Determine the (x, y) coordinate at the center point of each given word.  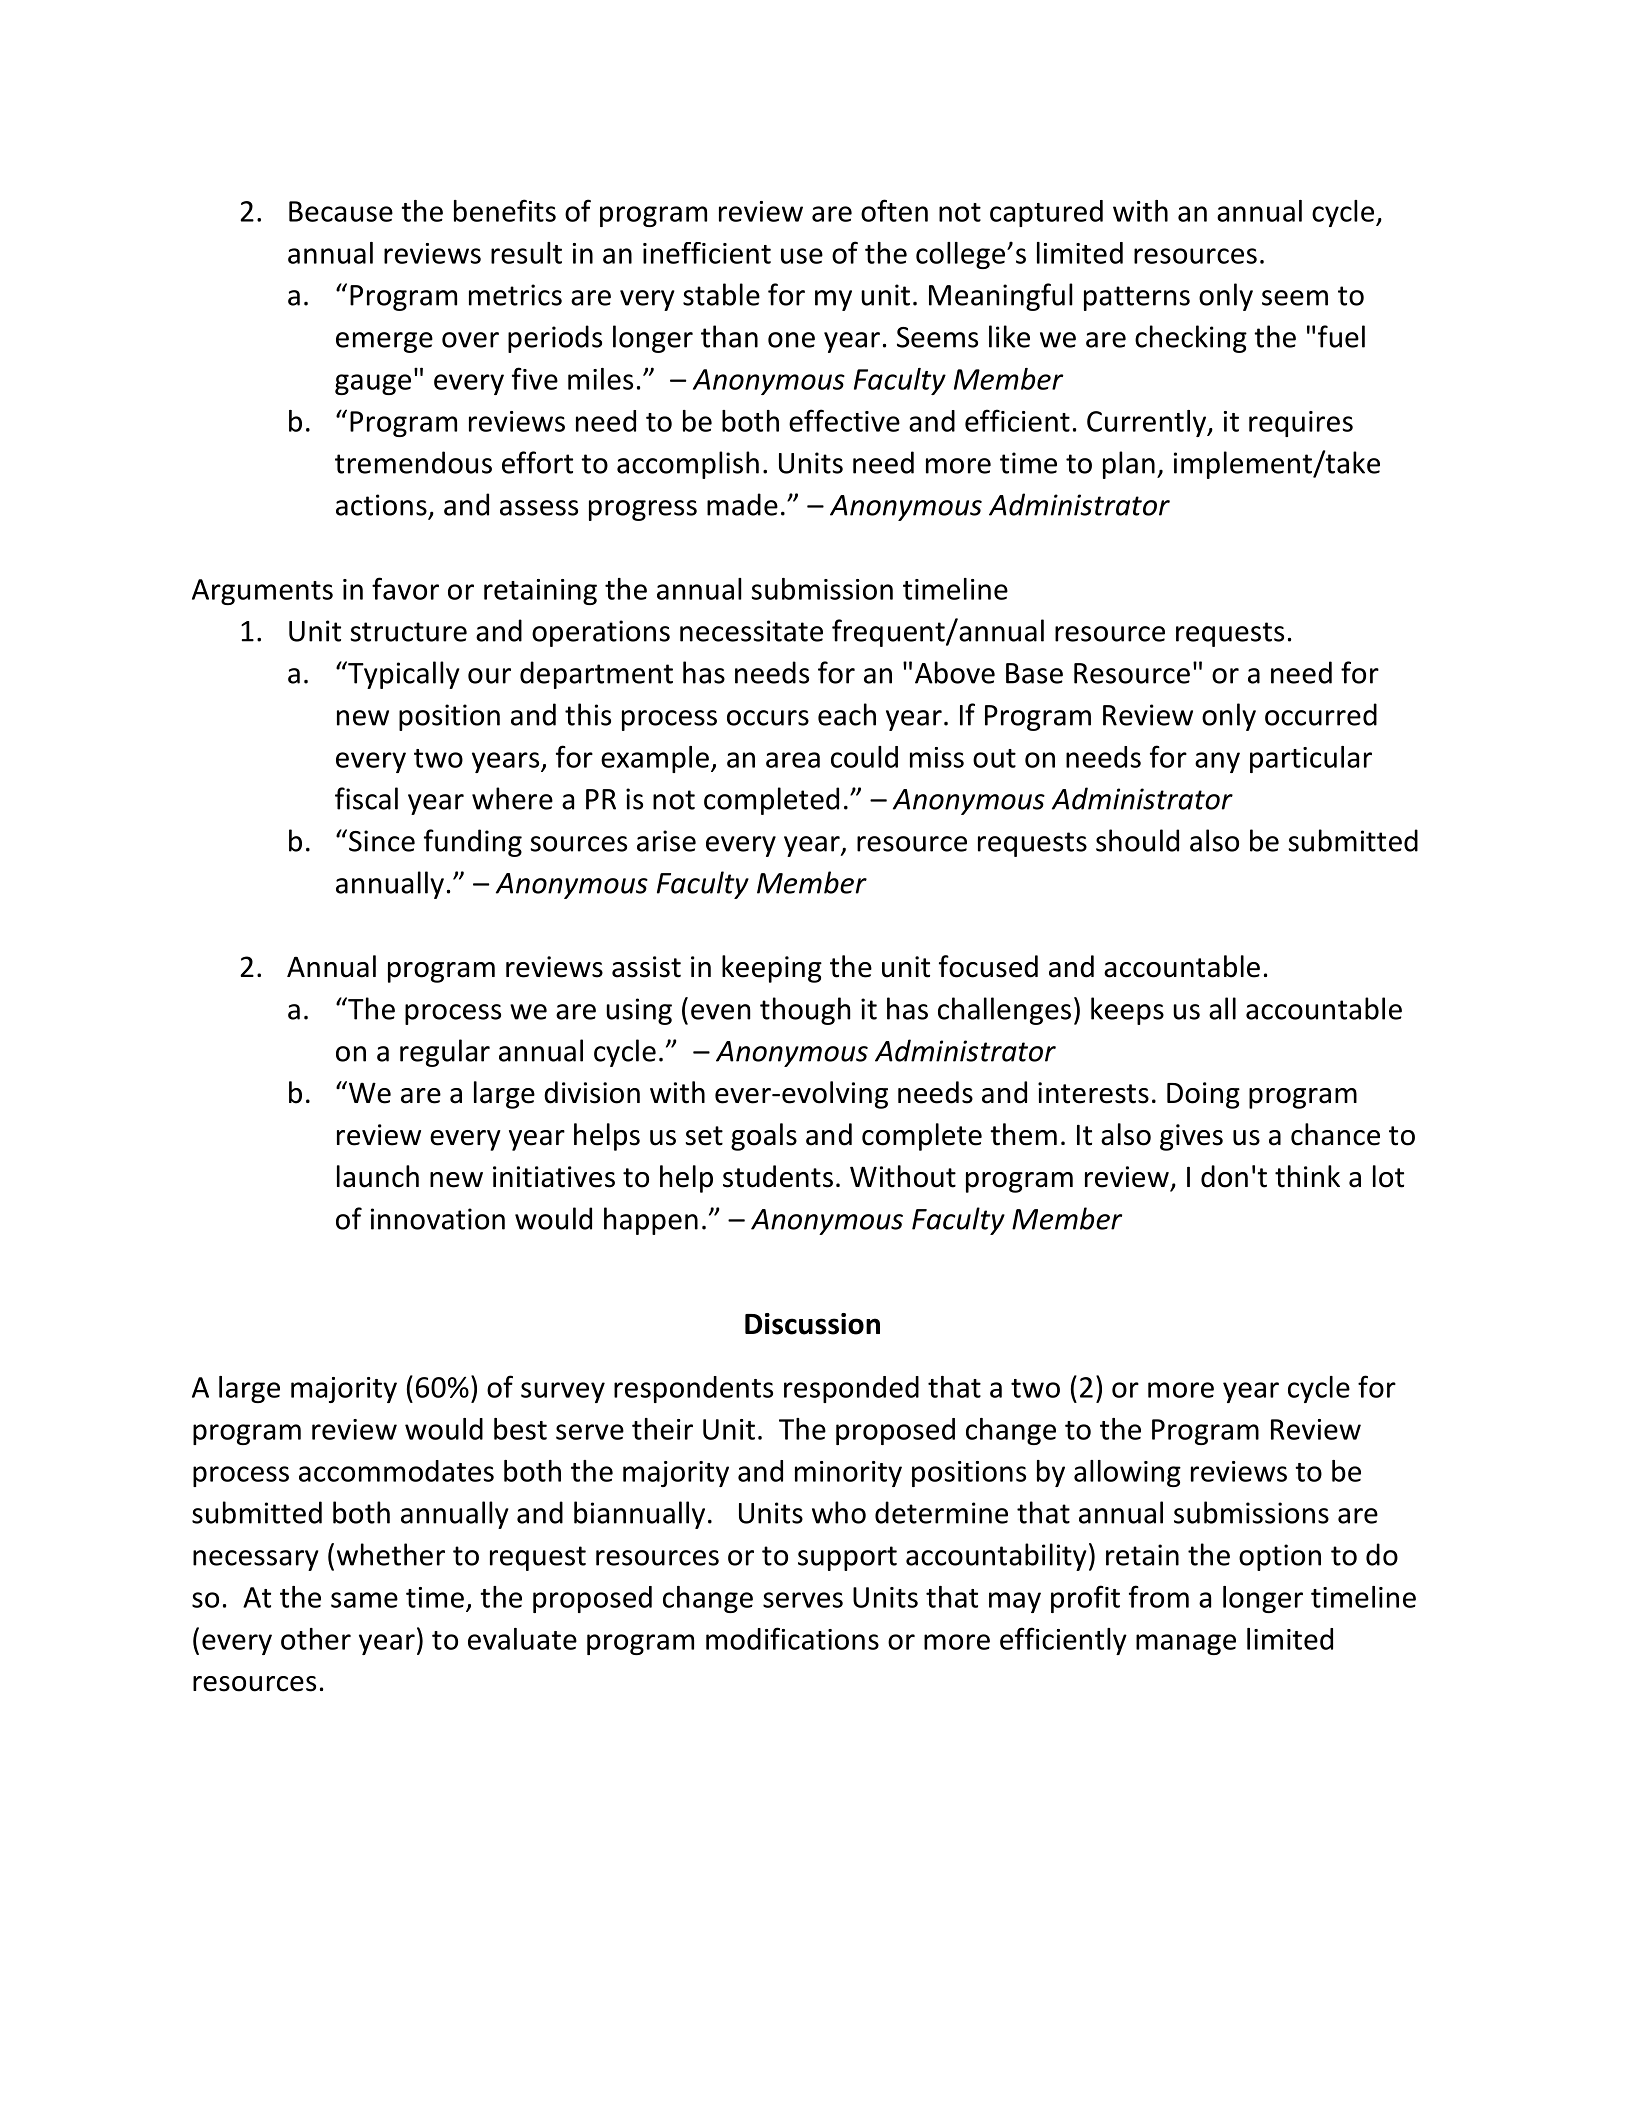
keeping (772, 969)
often (894, 210)
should (1137, 840)
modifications (792, 1638)
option (1280, 1557)
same (364, 1600)
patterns (1137, 298)
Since (382, 841)
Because (341, 211)
